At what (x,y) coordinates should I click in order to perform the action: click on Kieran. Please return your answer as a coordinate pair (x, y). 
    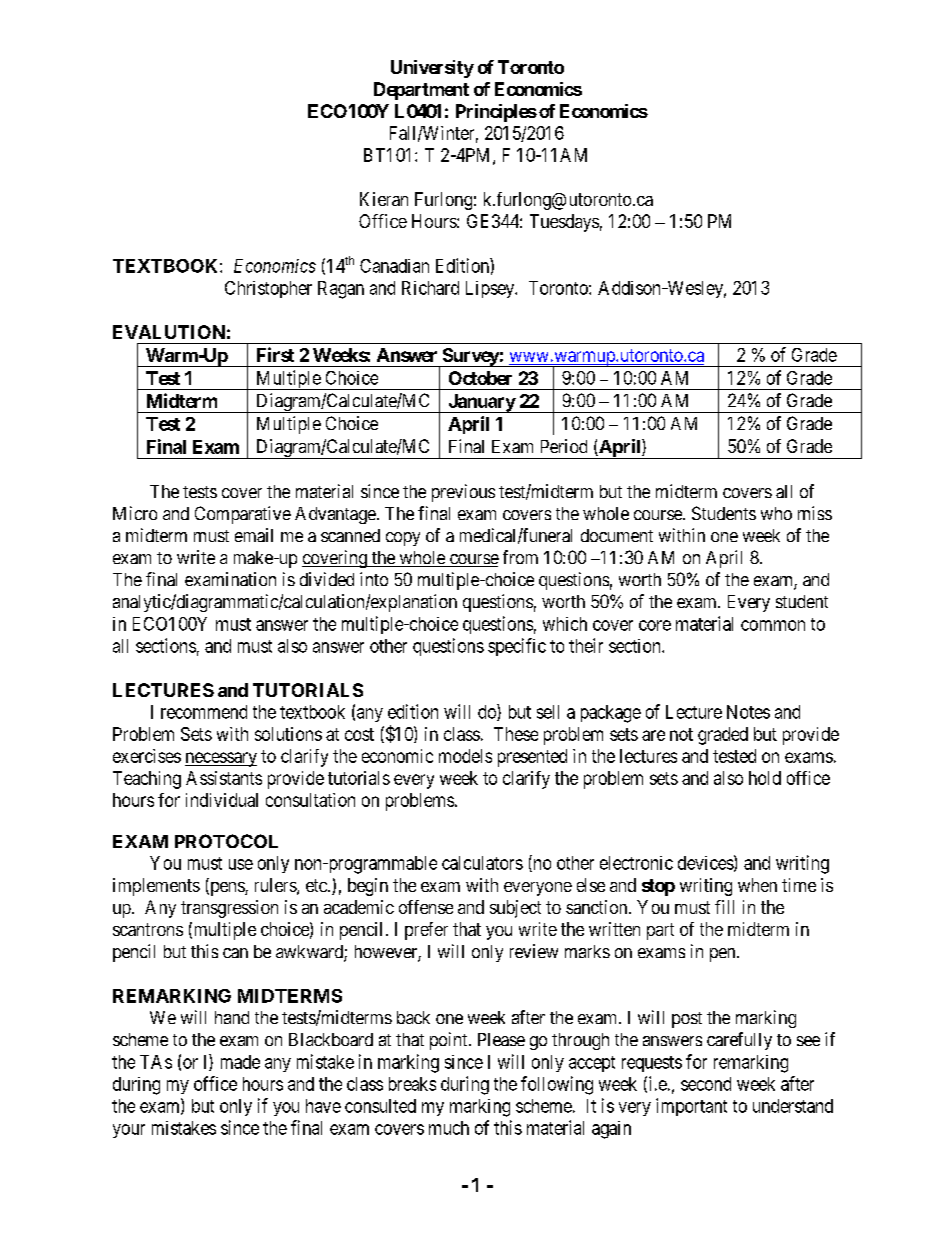
    Looking at the image, I should click on (384, 199).
